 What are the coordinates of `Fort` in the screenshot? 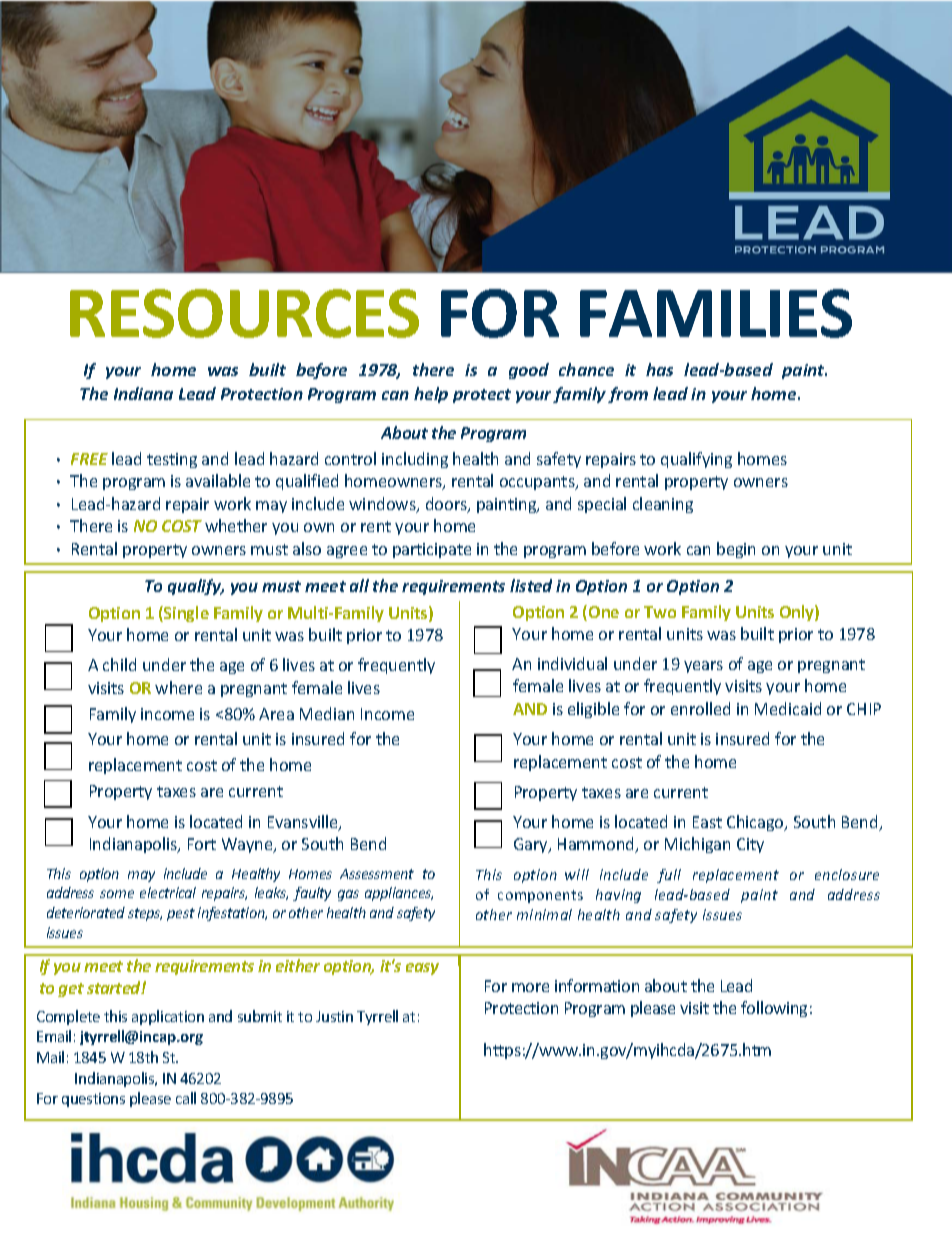 It's located at (202, 844).
